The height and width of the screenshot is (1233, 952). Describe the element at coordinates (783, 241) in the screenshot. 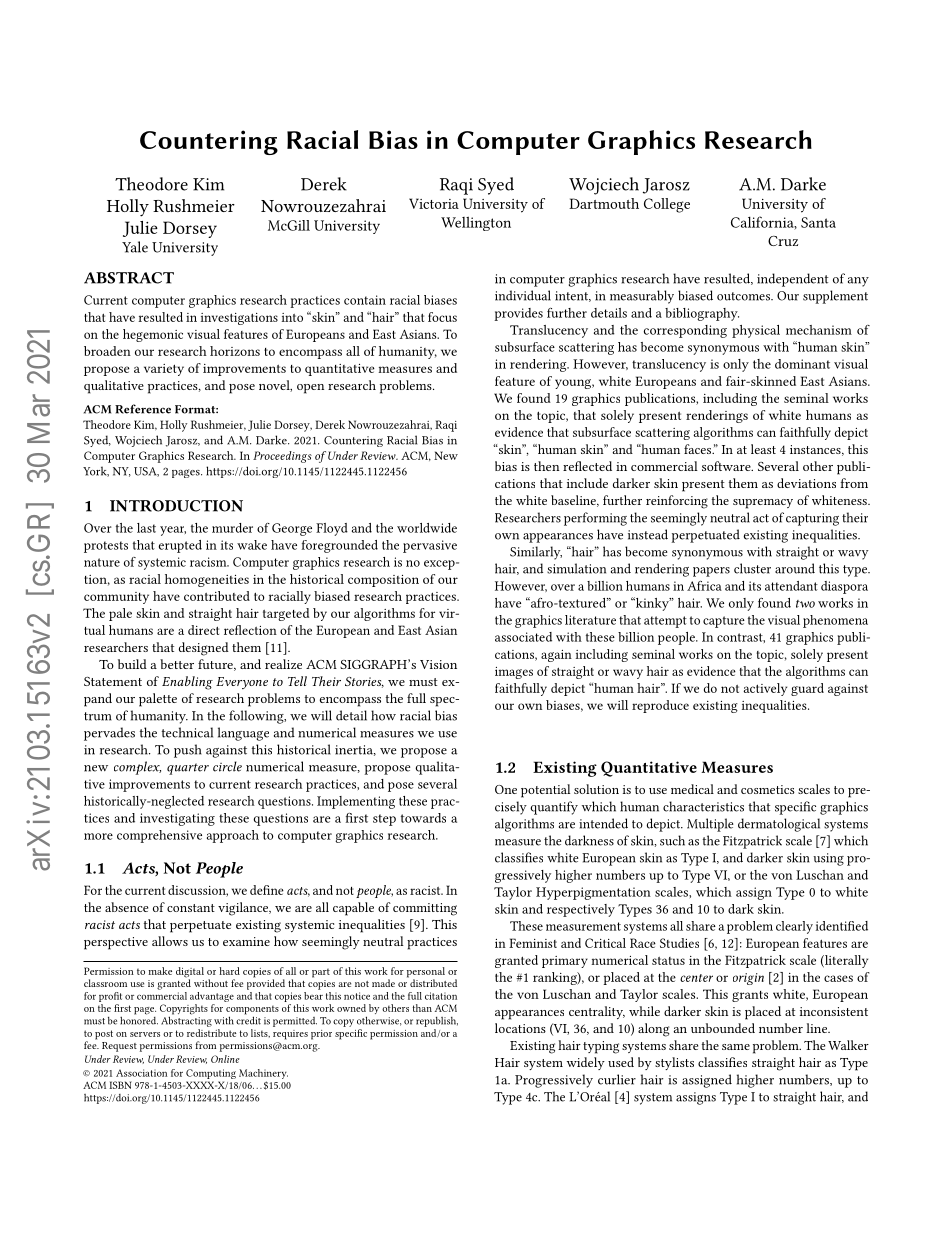

I see `Cruz` at that location.
